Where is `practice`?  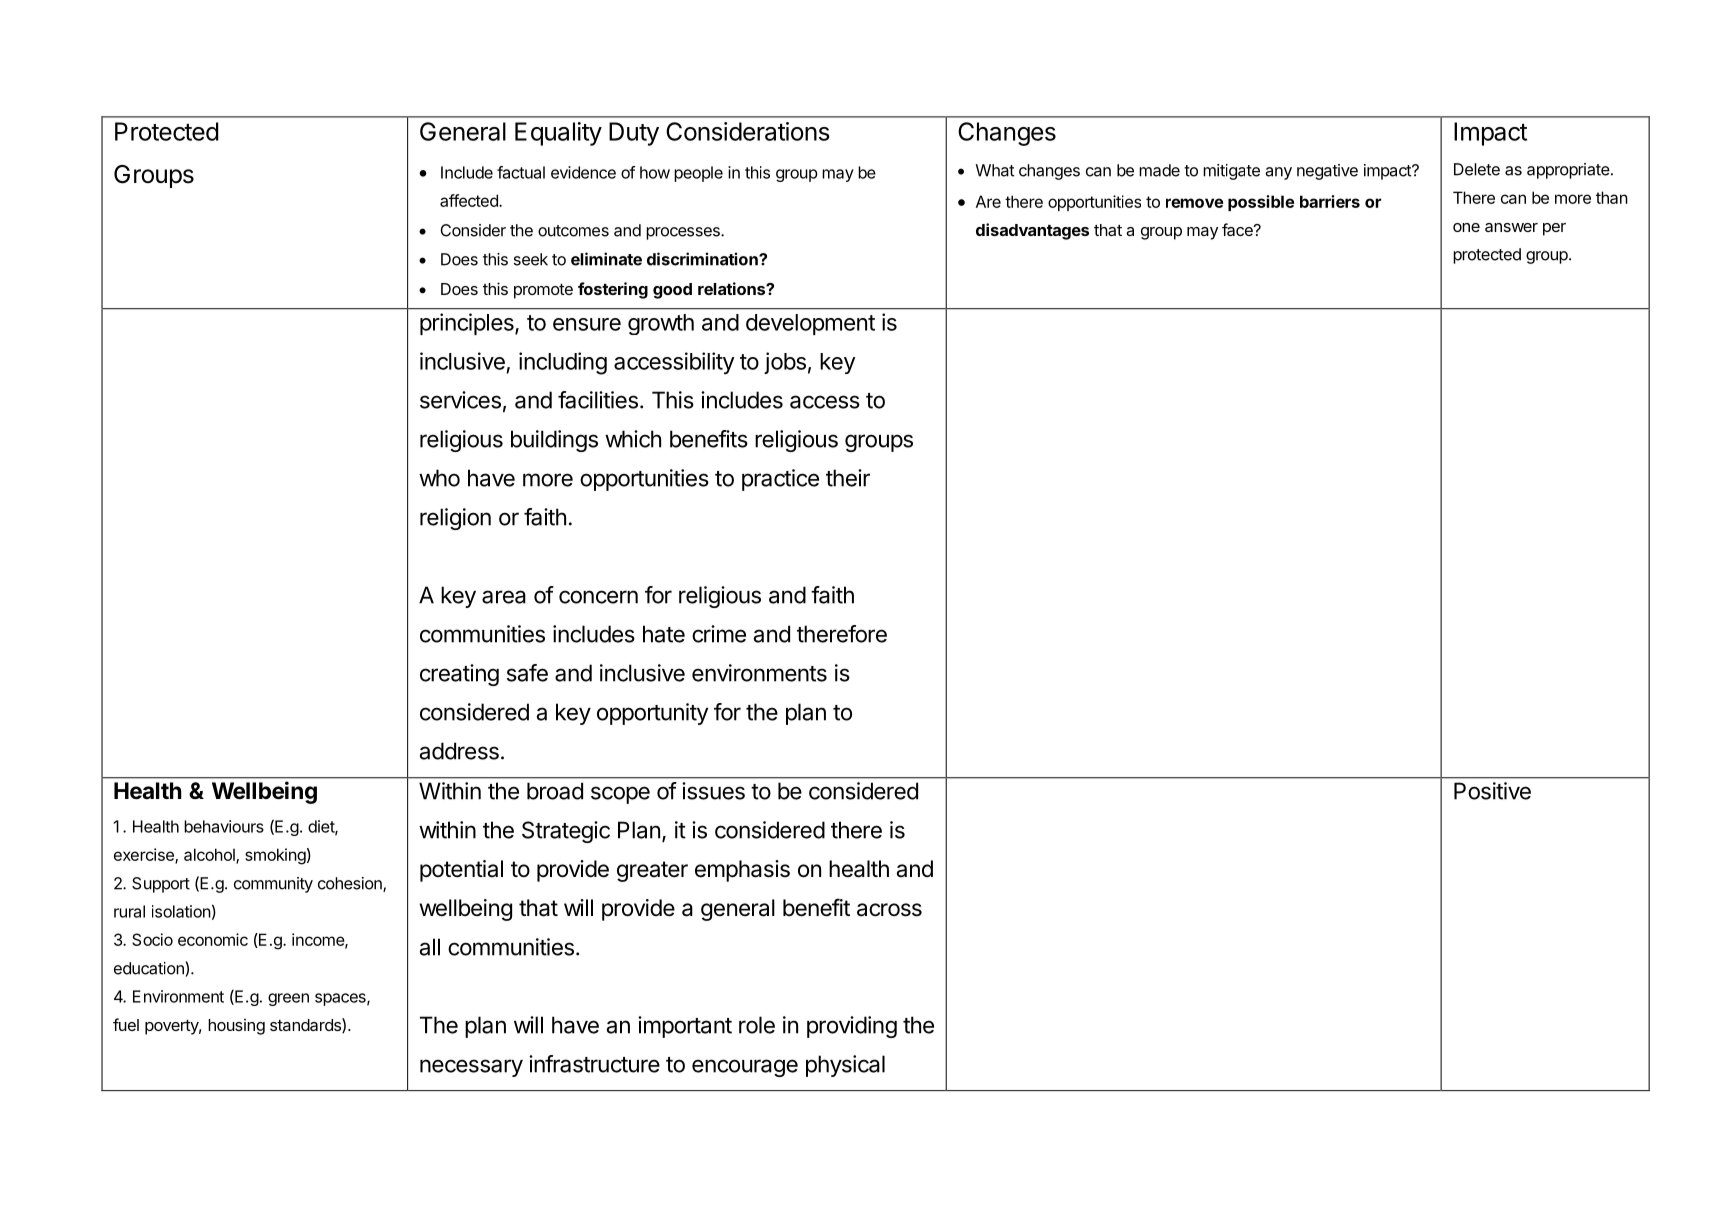 practice is located at coordinates (780, 480).
